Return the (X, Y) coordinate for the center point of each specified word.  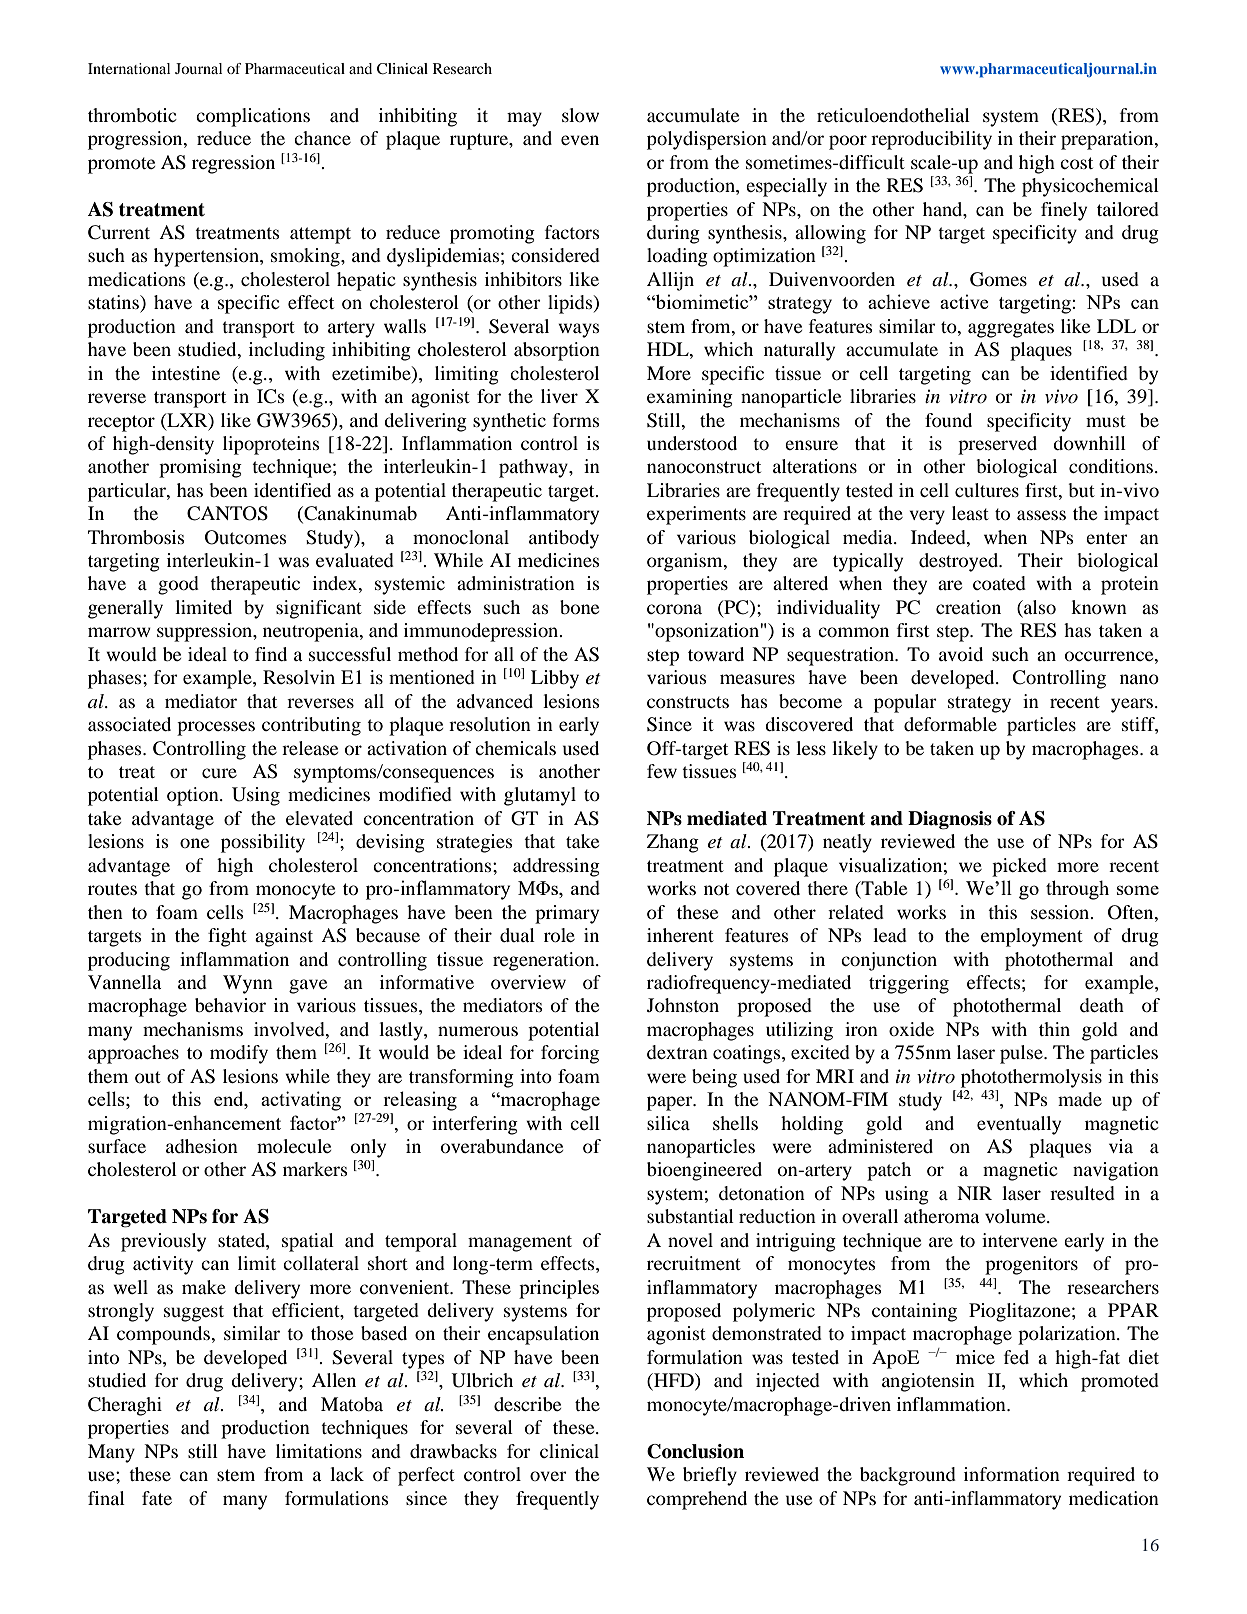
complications (253, 117)
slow (580, 115)
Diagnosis (950, 820)
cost (1076, 163)
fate (157, 1498)
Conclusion (695, 1451)
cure (219, 773)
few (662, 771)
